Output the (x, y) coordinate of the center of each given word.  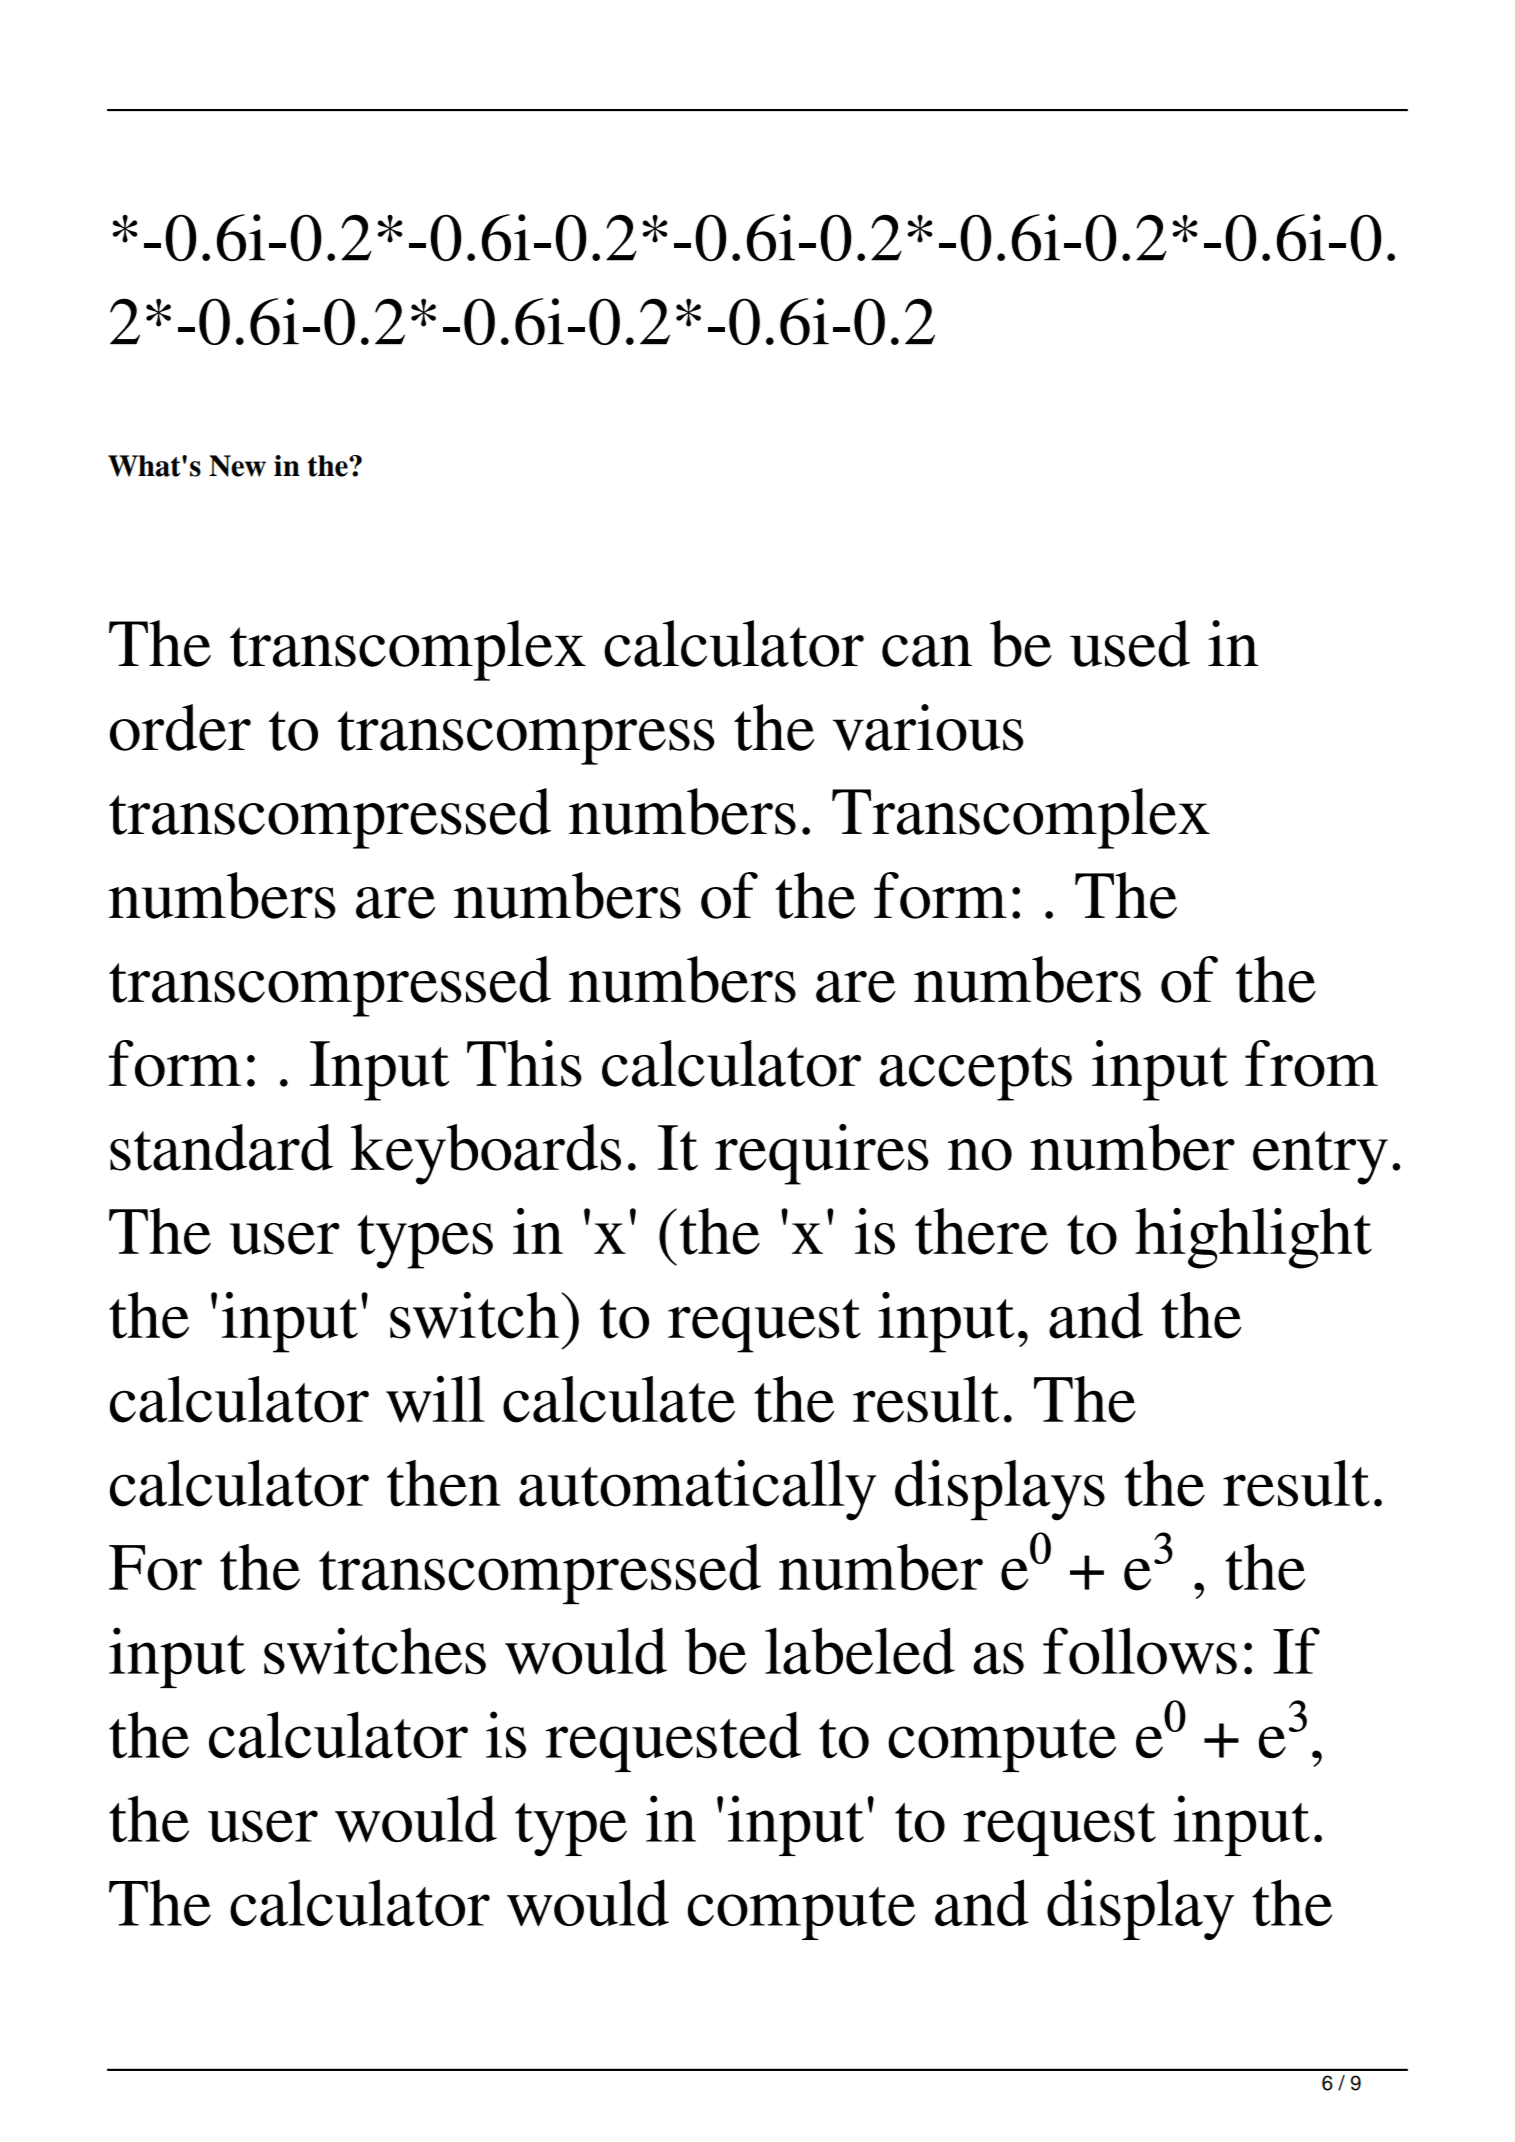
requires (821, 1154)
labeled (860, 1651)
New (237, 466)
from (1311, 1063)
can (927, 651)
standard (221, 1147)
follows (1140, 1651)
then (444, 1483)
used (1130, 643)
